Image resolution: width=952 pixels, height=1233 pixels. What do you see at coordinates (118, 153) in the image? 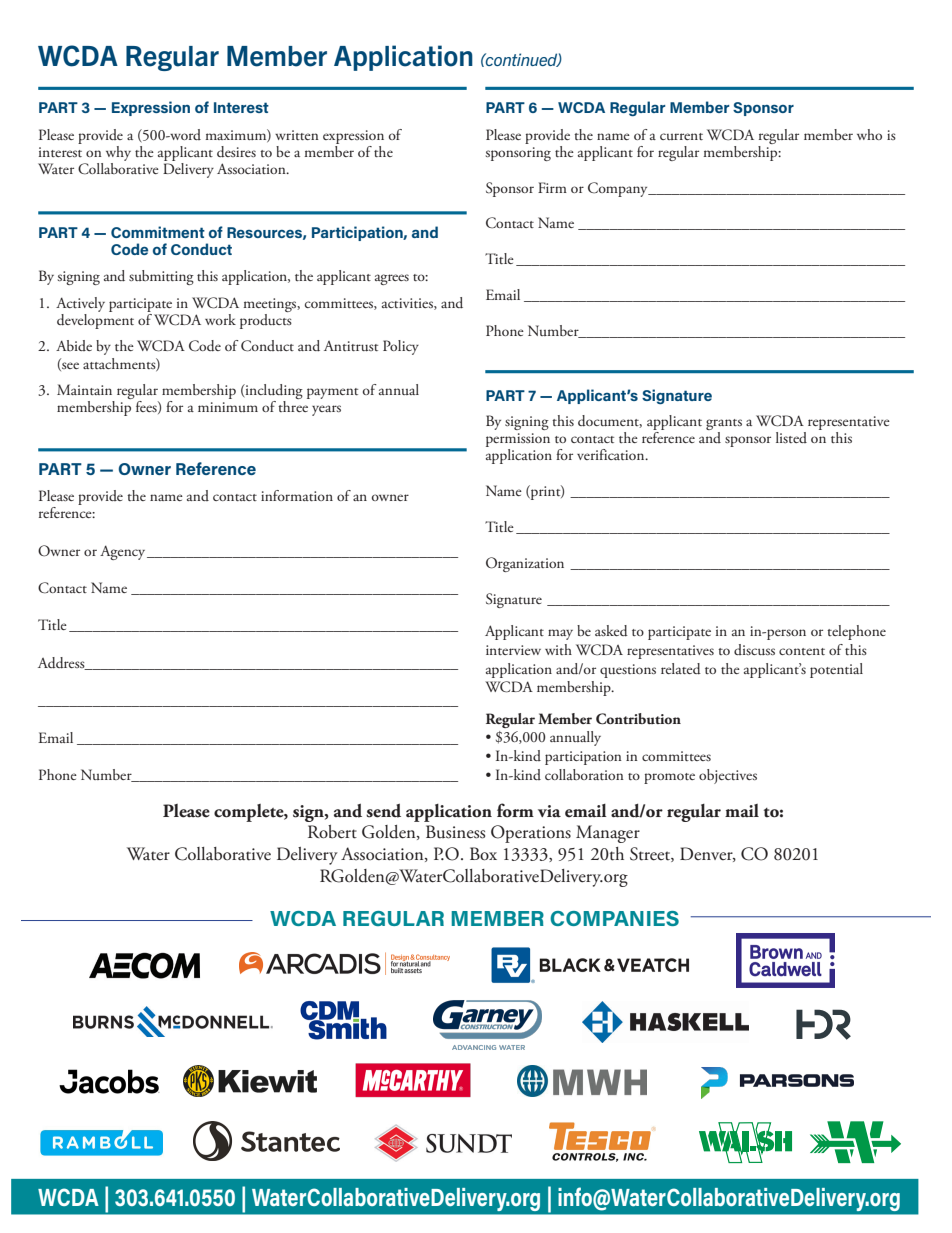
I see `why` at bounding box center [118, 153].
